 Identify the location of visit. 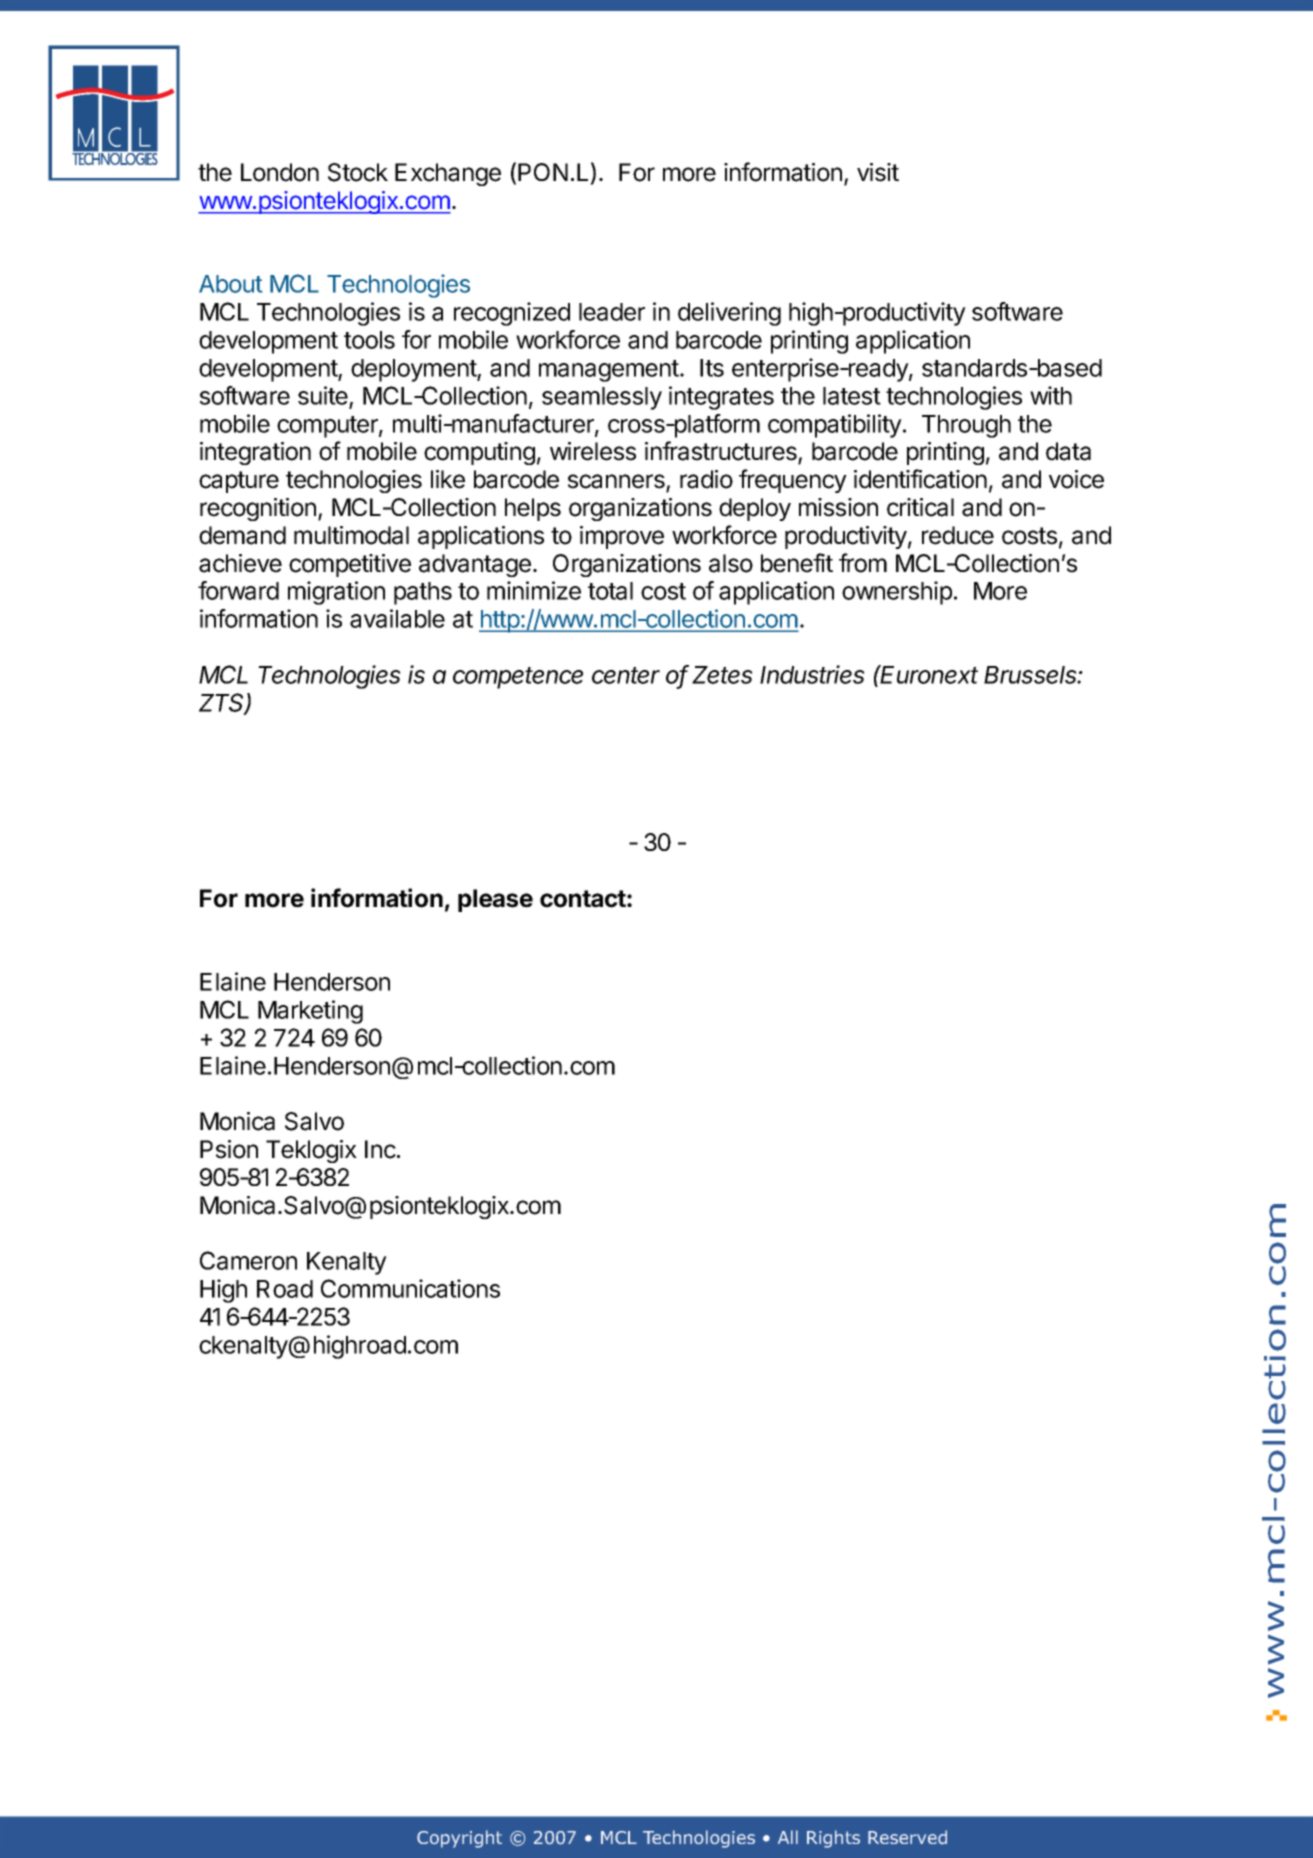
(878, 172).
